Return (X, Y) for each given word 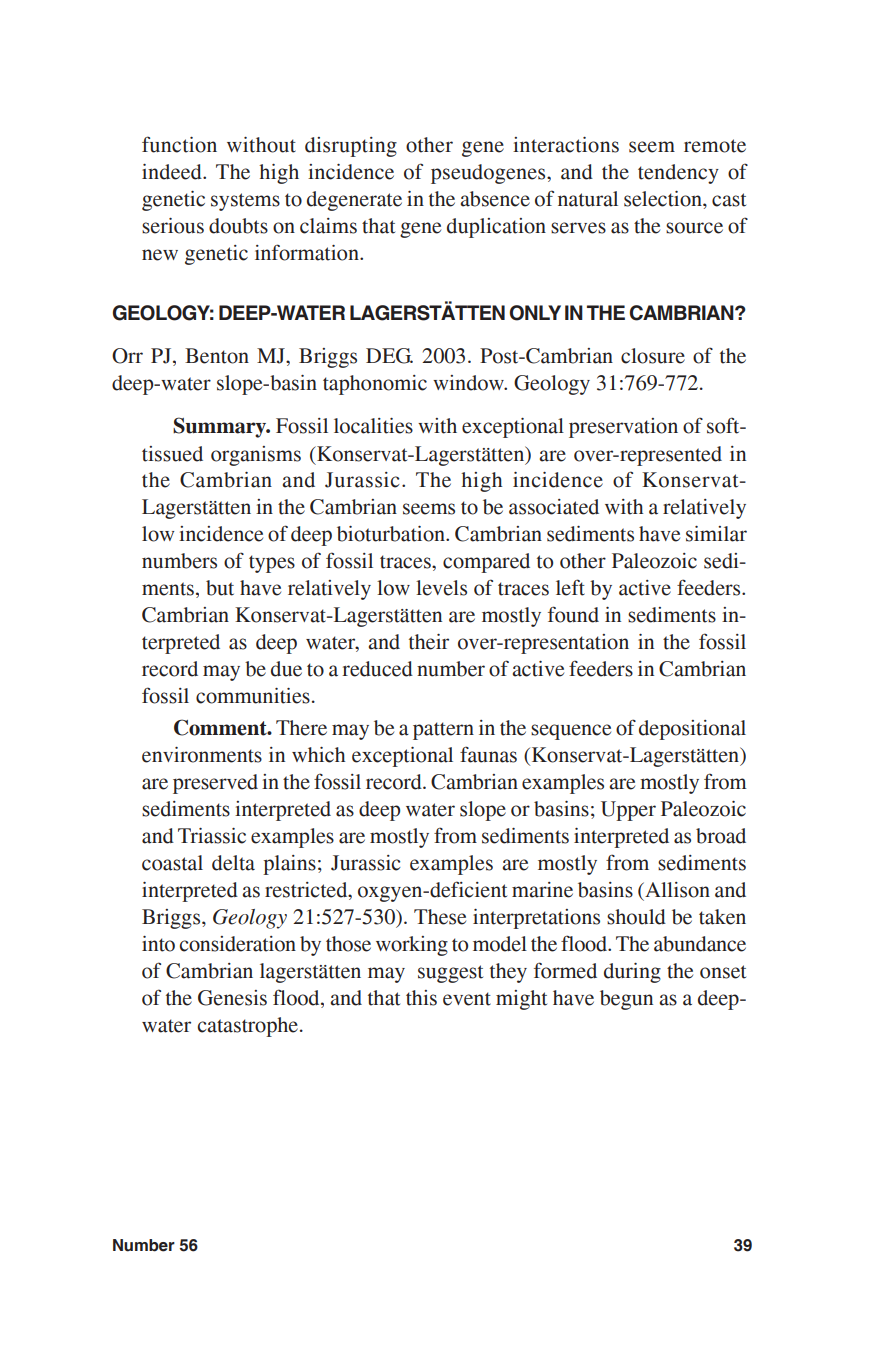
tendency (678, 174)
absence (495, 199)
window (469, 383)
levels (441, 588)
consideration (238, 944)
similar (716, 534)
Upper (628, 811)
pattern (443, 731)
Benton (217, 356)
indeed (173, 172)
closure (653, 356)
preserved (215, 784)
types (272, 564)
